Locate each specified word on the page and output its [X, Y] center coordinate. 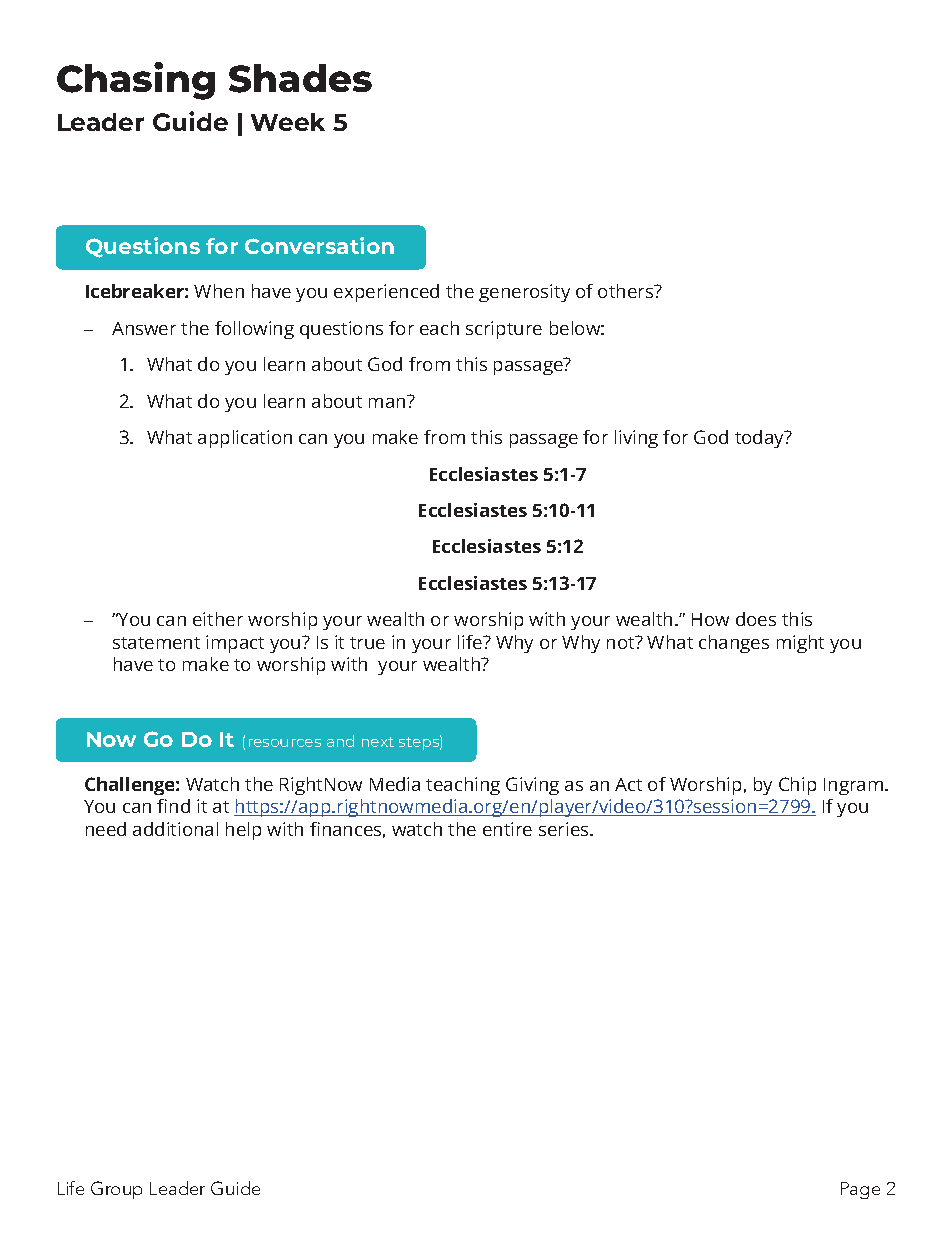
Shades [300, 78]
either [218, 619]
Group [116, 1190]
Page [860, 1190]
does [756, 619]
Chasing [136, 81]
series [565, 829]
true [367, 643]
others [627, 291]
